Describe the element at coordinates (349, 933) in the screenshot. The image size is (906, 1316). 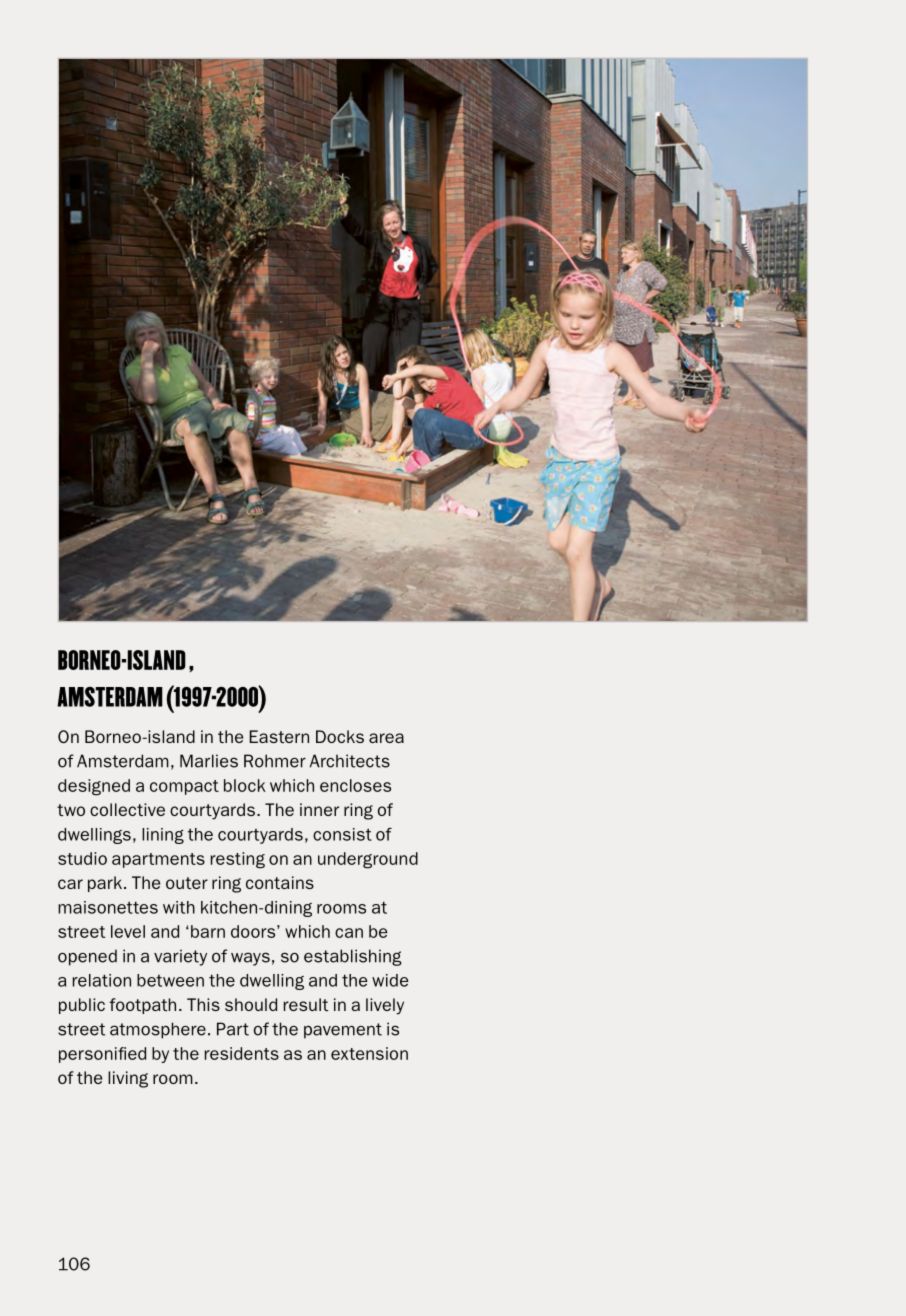
I see `can` at that location.
